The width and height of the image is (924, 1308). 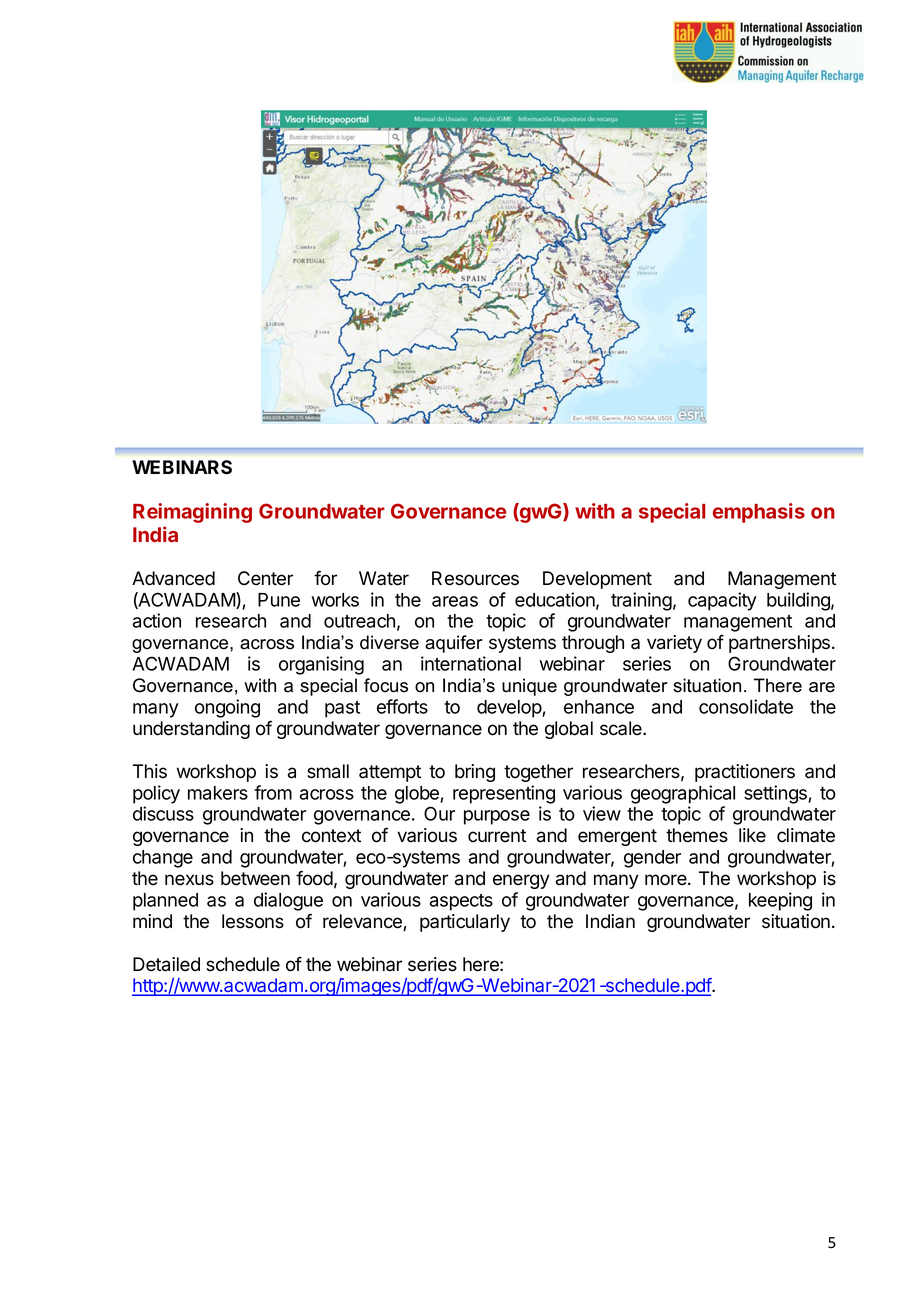 What do you see at coordinates (166, 964) in the image?
I see `Detailed` at bounding box center [166, 964].
